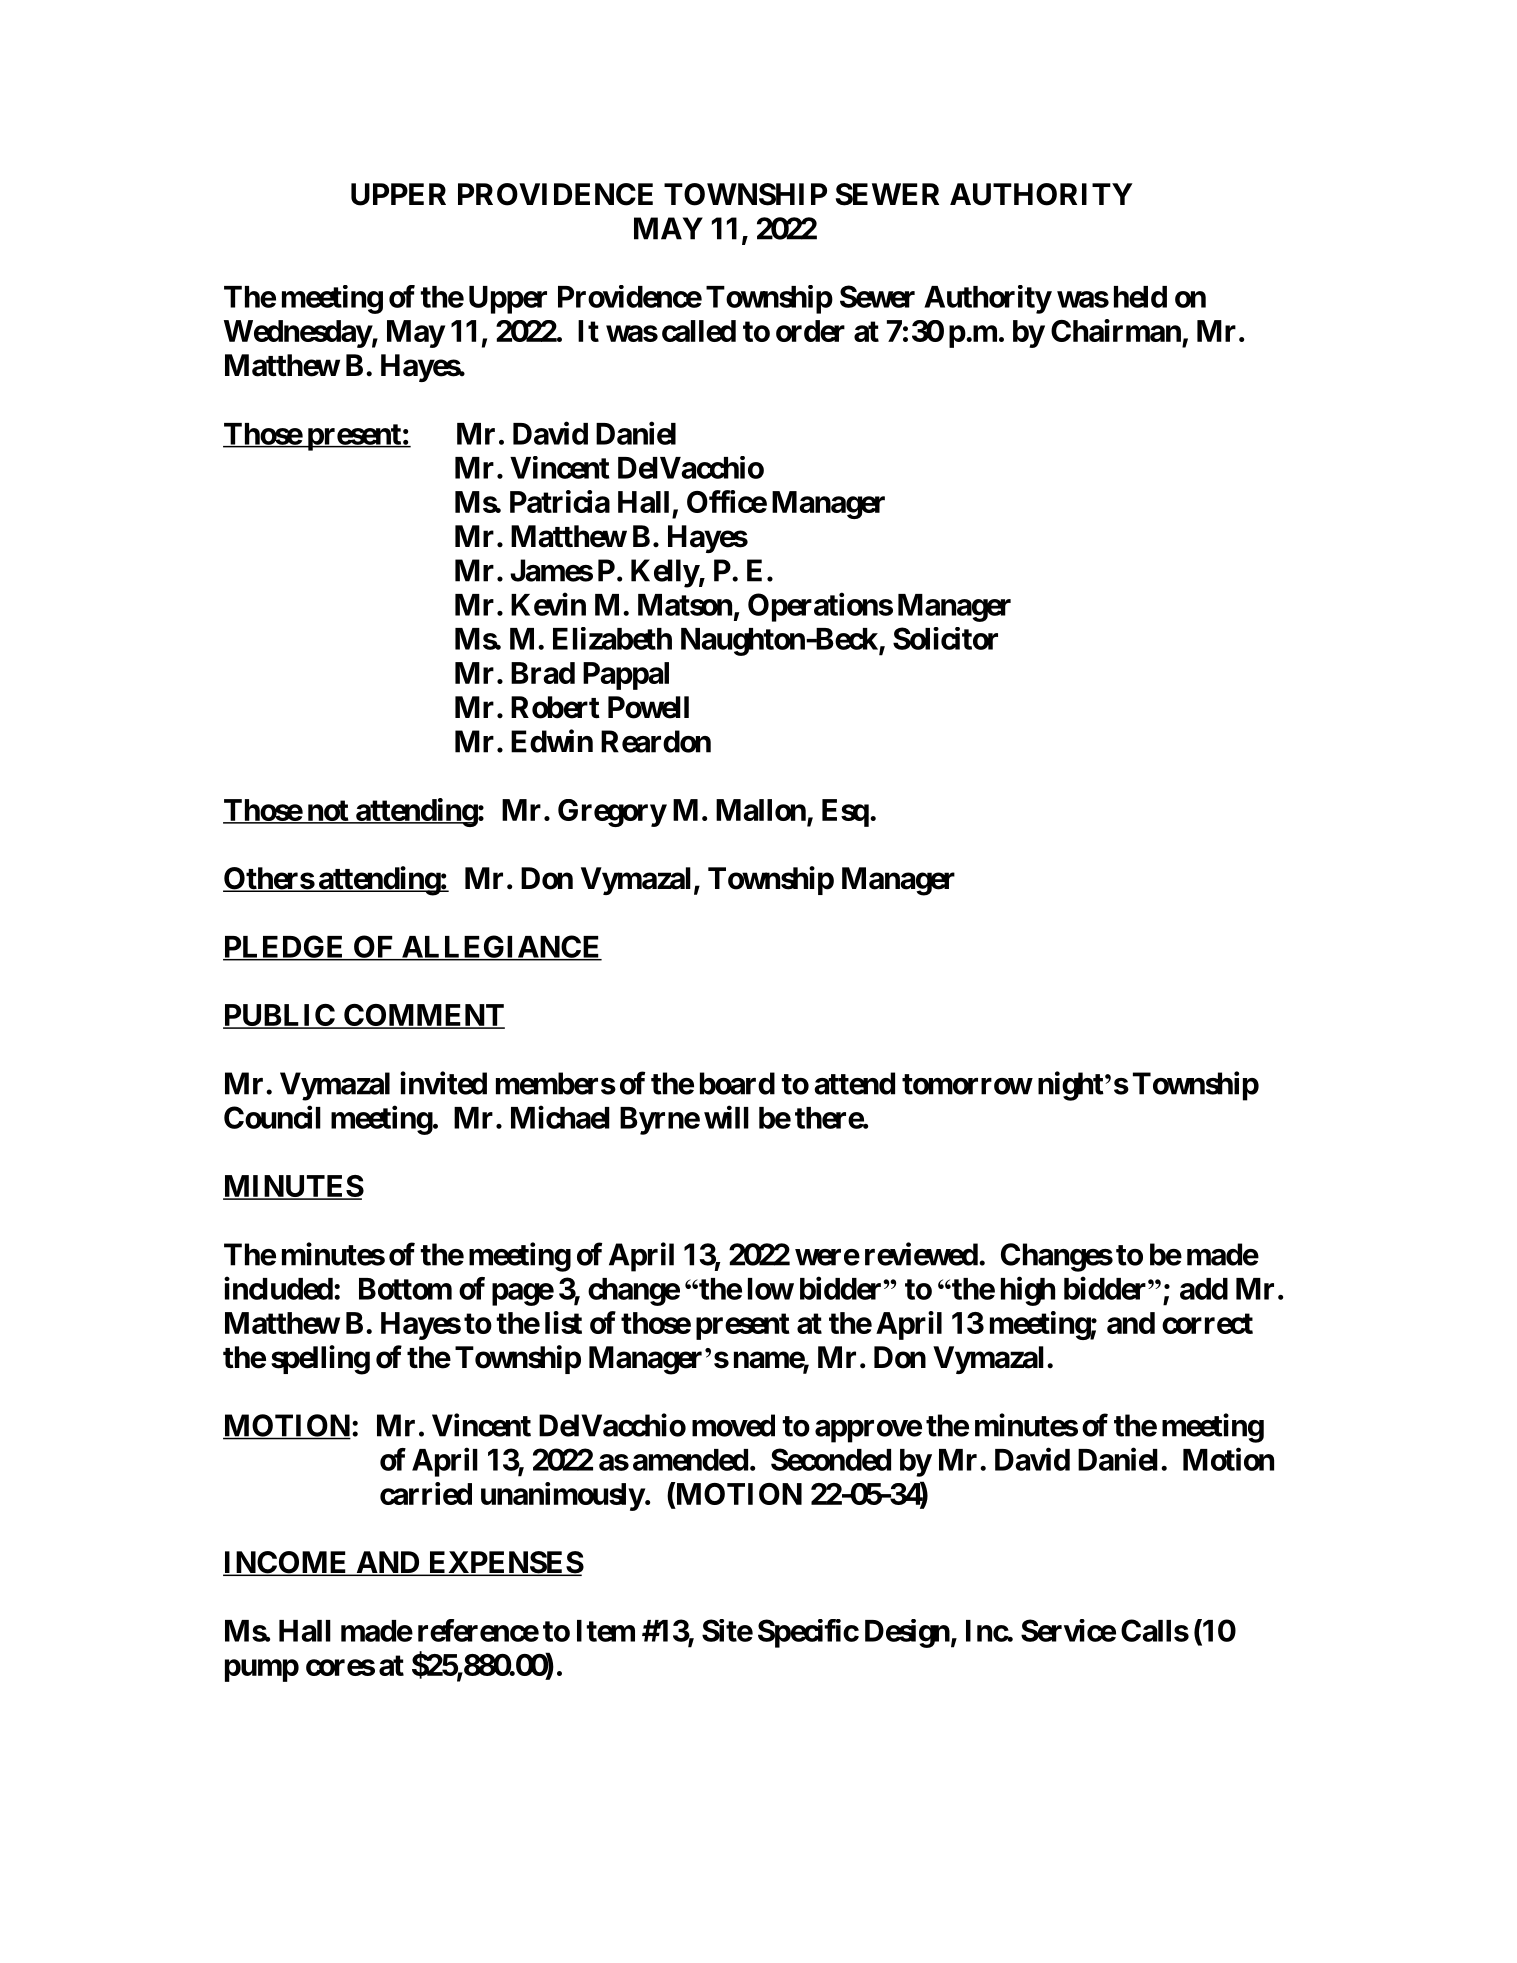 Image resolution: width=1517 pixels, height=1963 pixels. I want to click on Chairman, so click(1116, 330).
